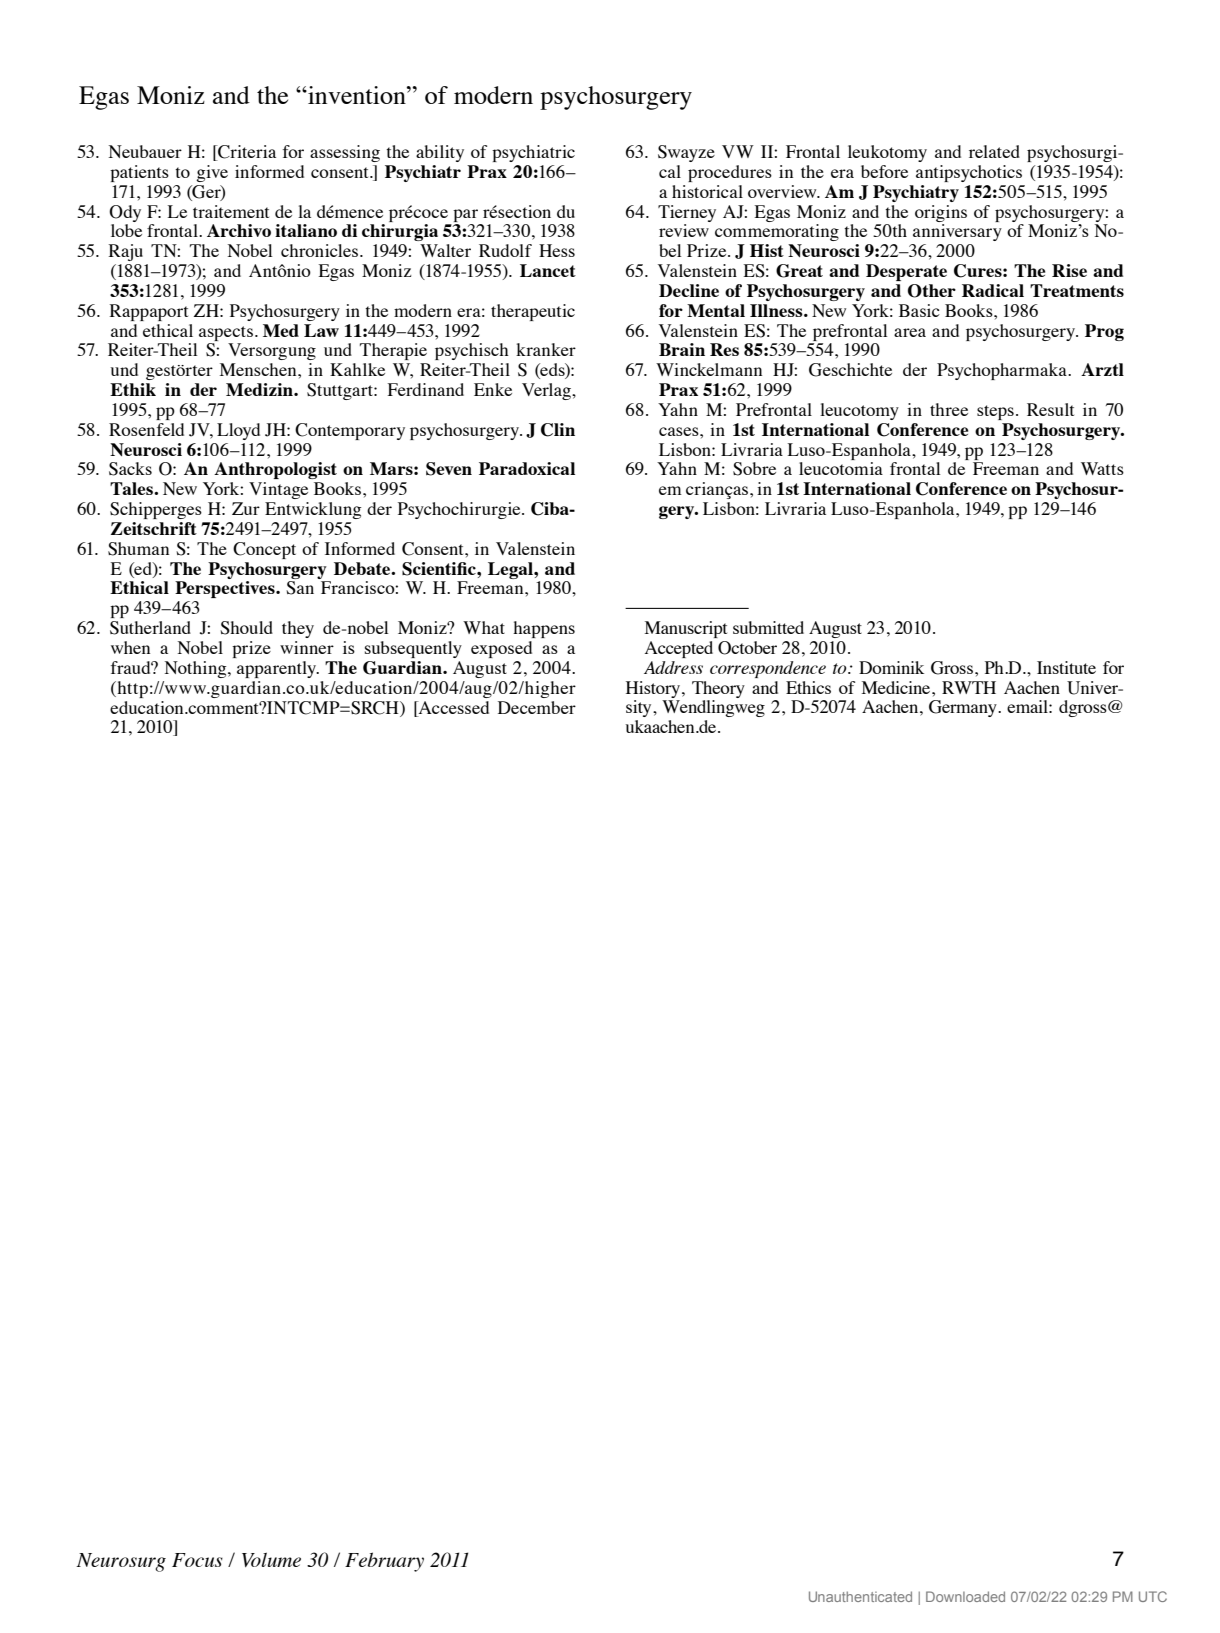 This page has width=1220, height=1633. What do you see at coordinates (537, 707) in the page?
I see `December` at bounding box center [537, 707].
